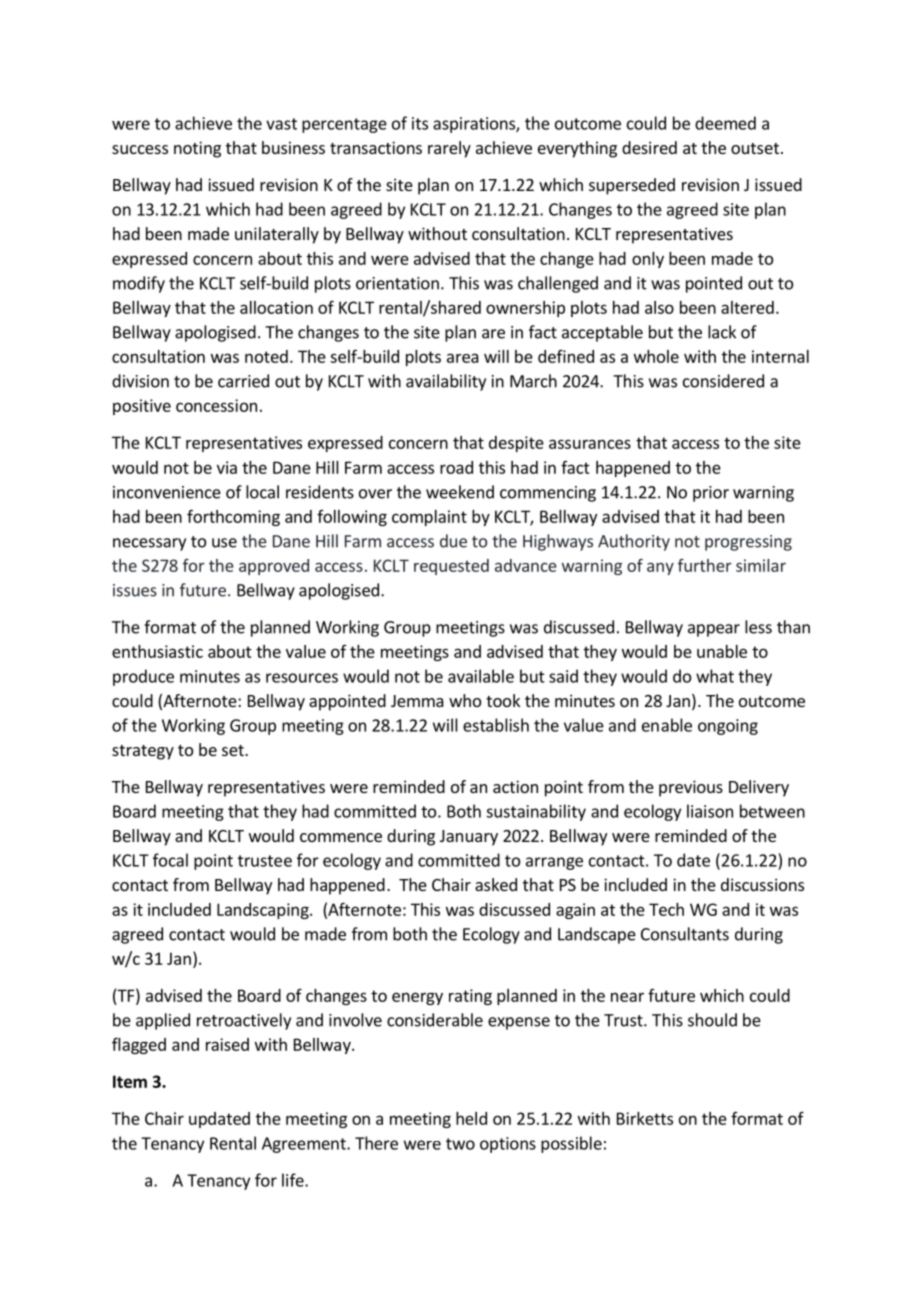 This document has width=924, height=1307. Describe the element at coordinates (725, 123) in the document. I see `deemed` at that location.
